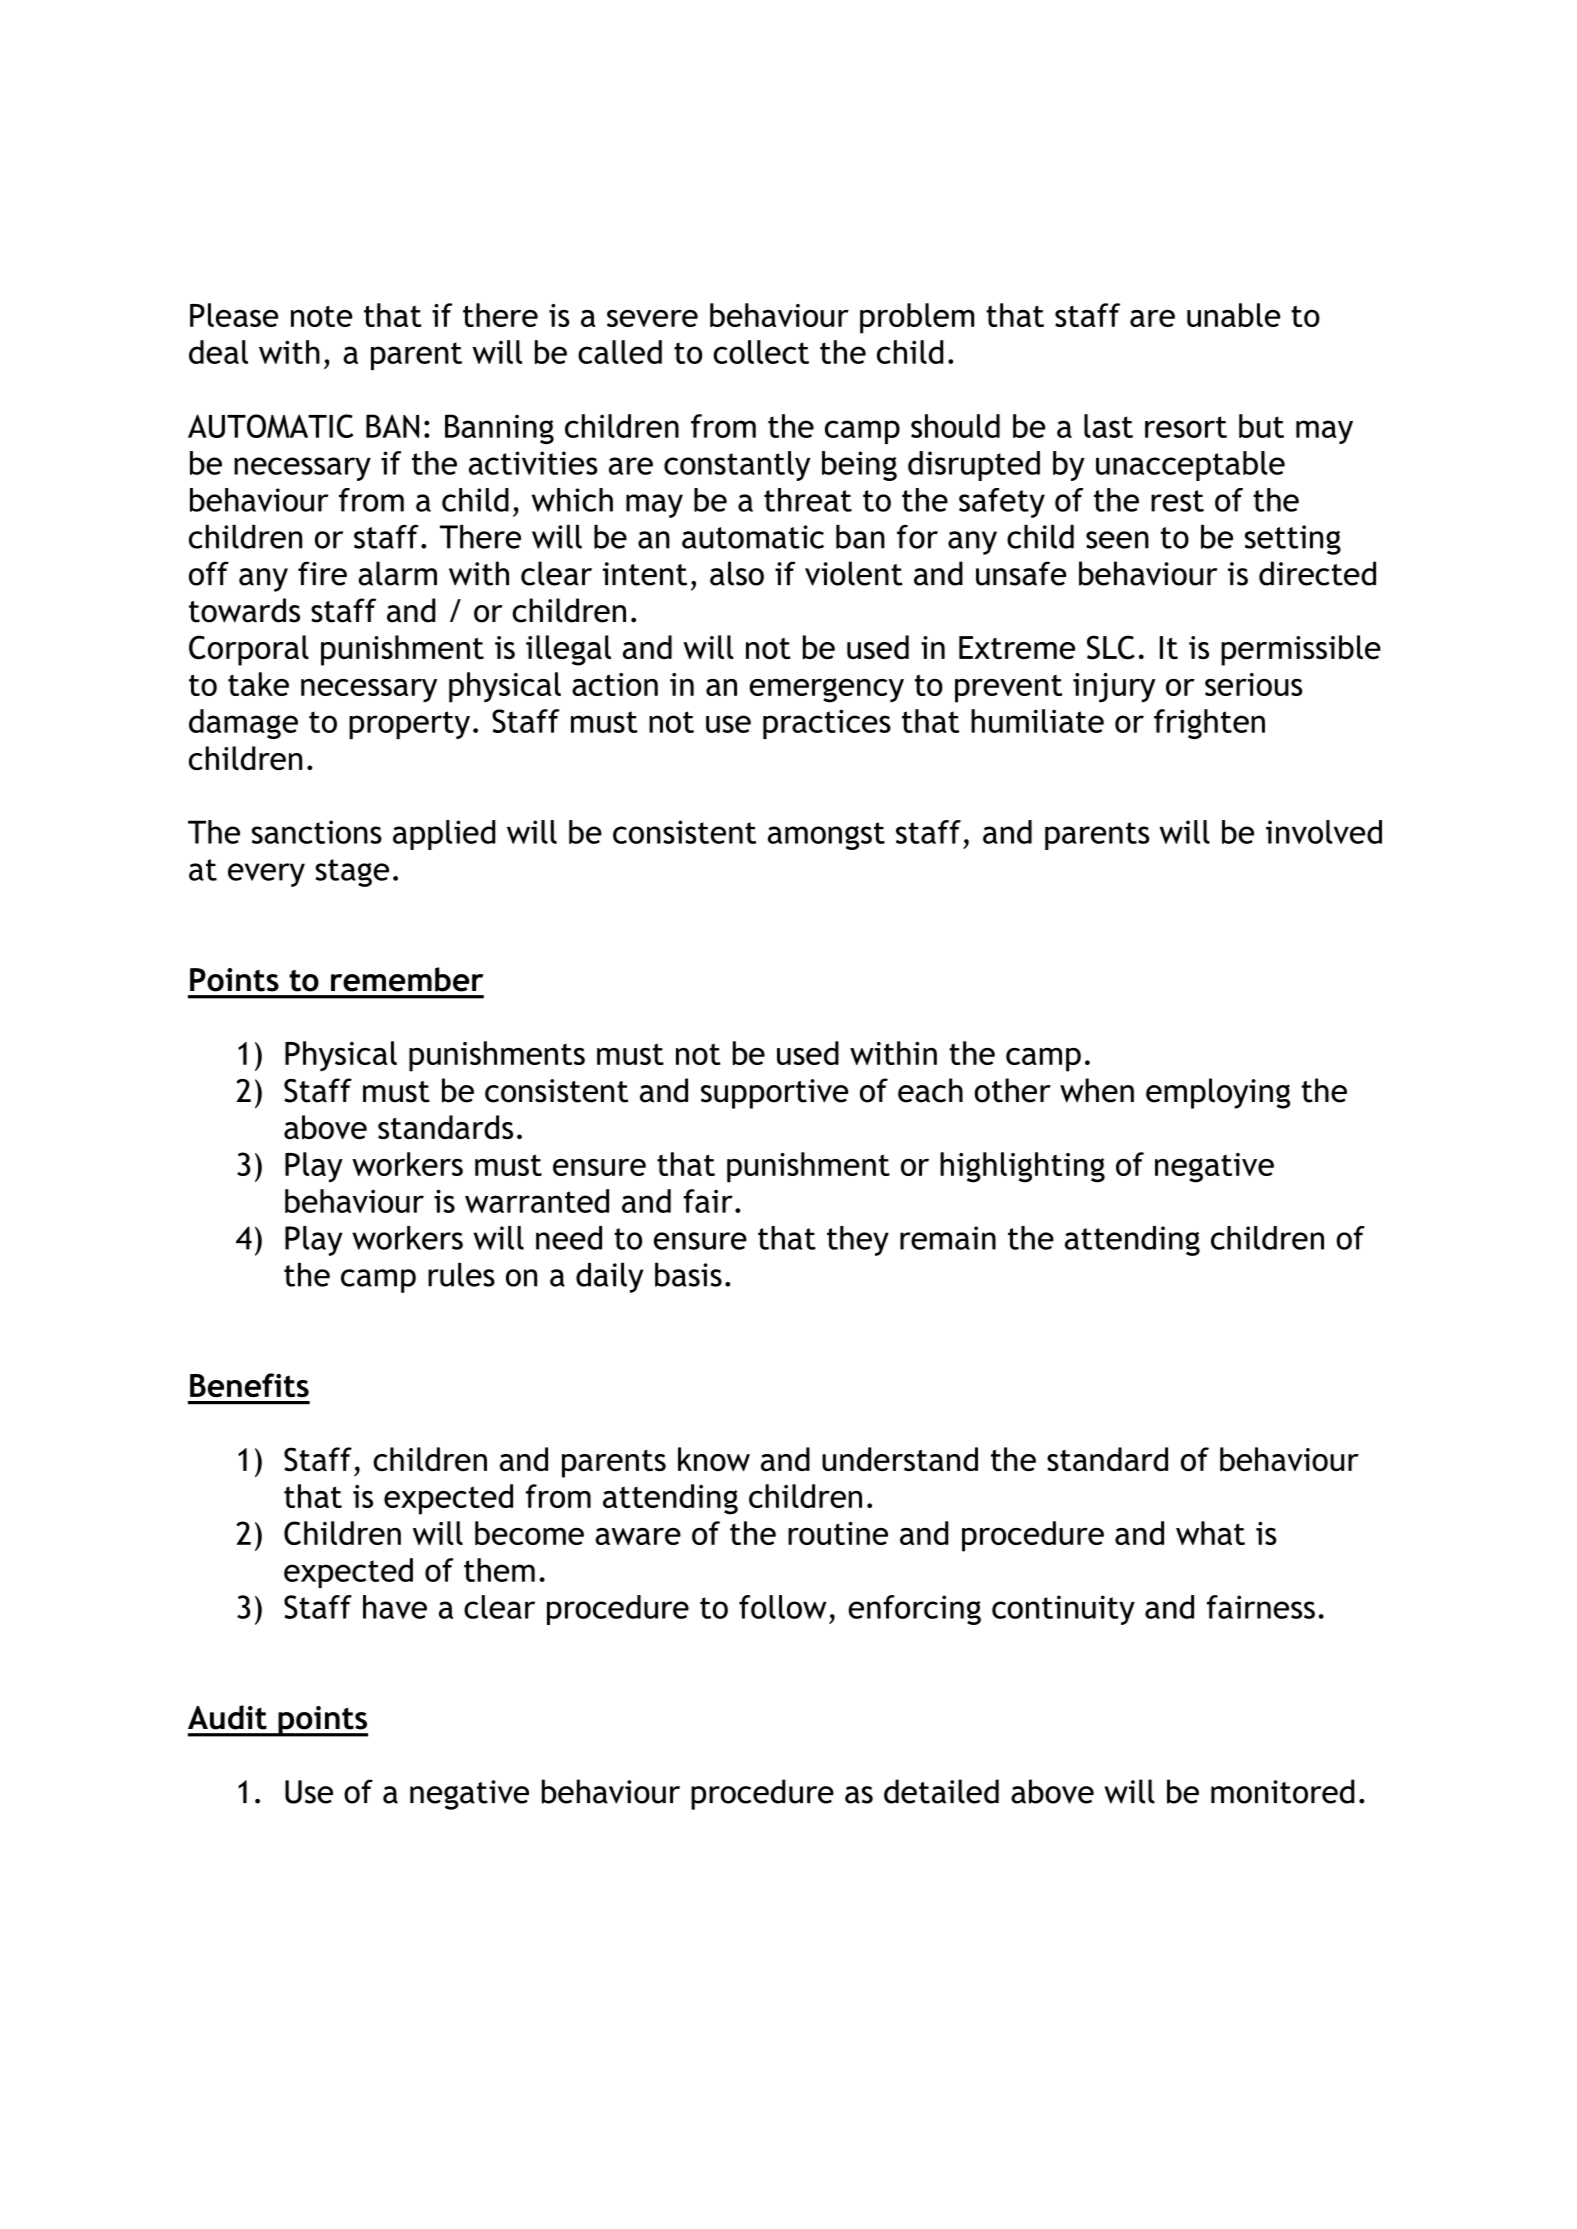  I want to click on monitored, so click(1283, 1791).
